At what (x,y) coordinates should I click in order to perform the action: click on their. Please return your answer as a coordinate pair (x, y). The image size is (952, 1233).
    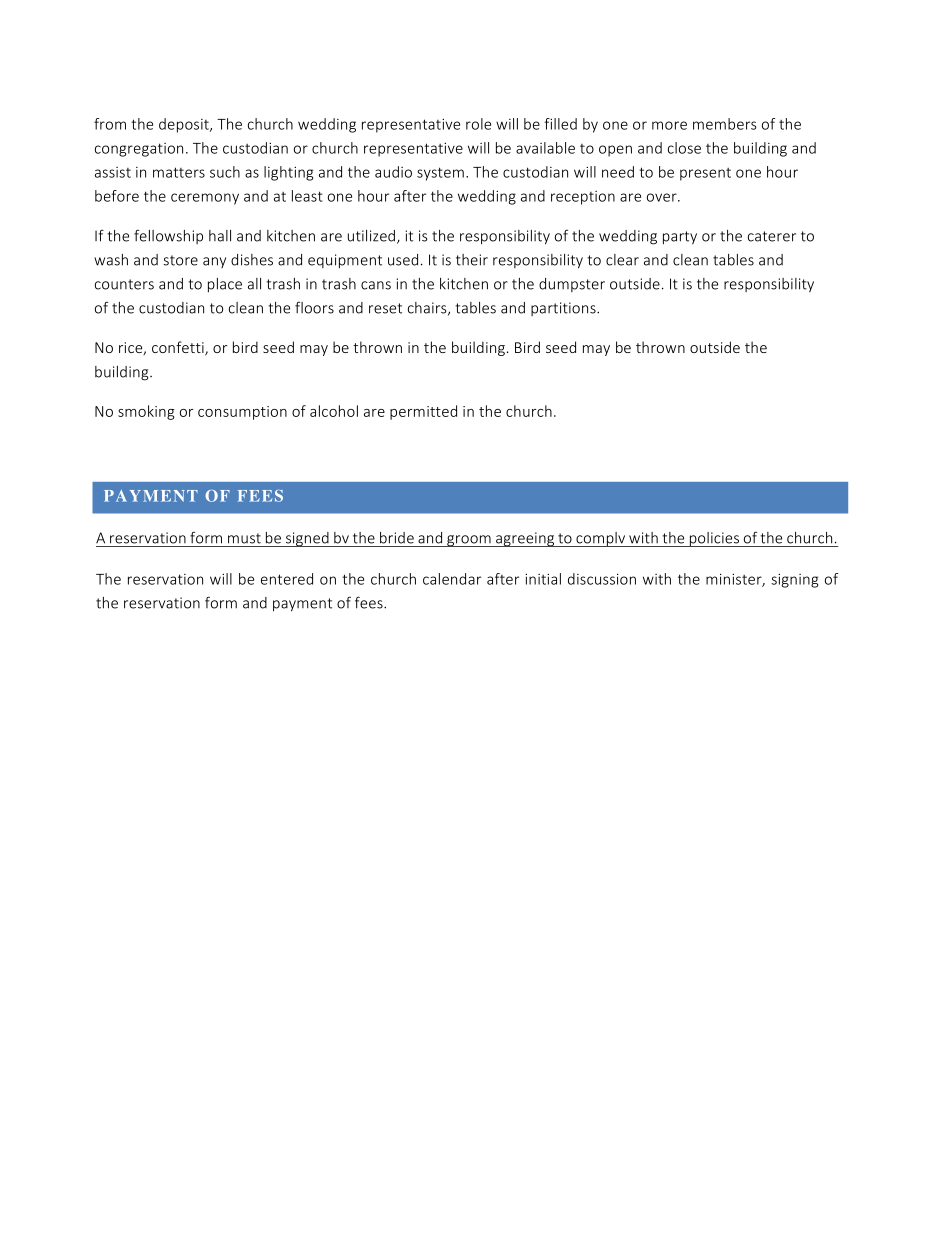
    Looking at the image, I should click on (472, 260).
